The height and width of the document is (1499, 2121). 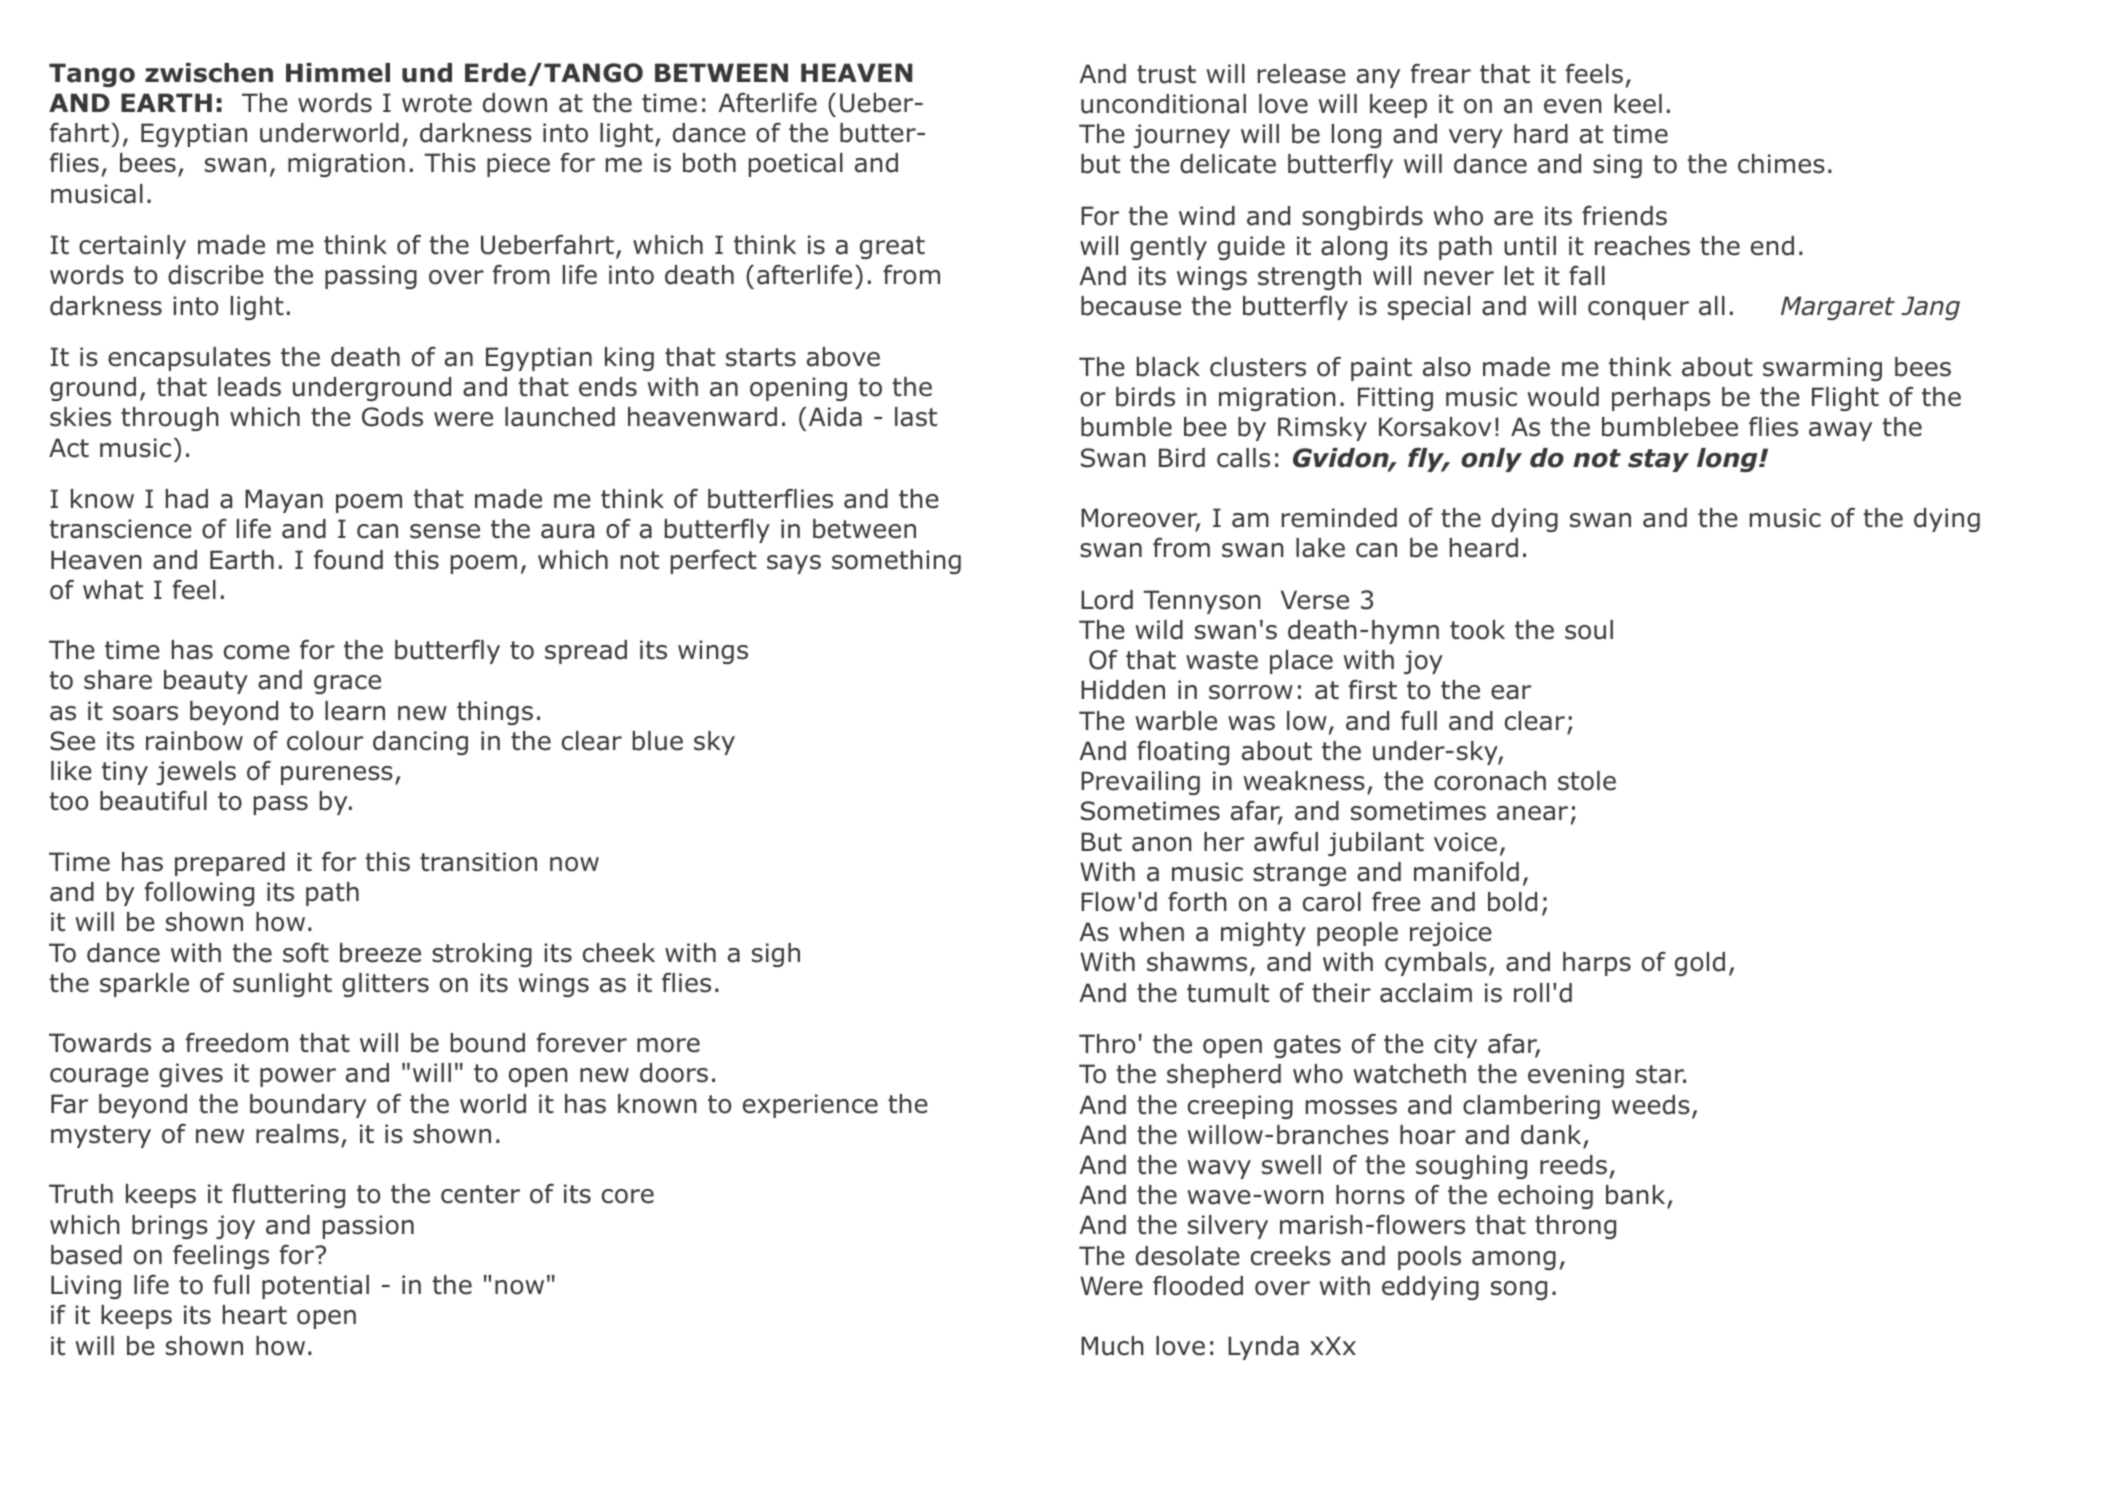 I want to click on learn, so click(x=355, y=711).
